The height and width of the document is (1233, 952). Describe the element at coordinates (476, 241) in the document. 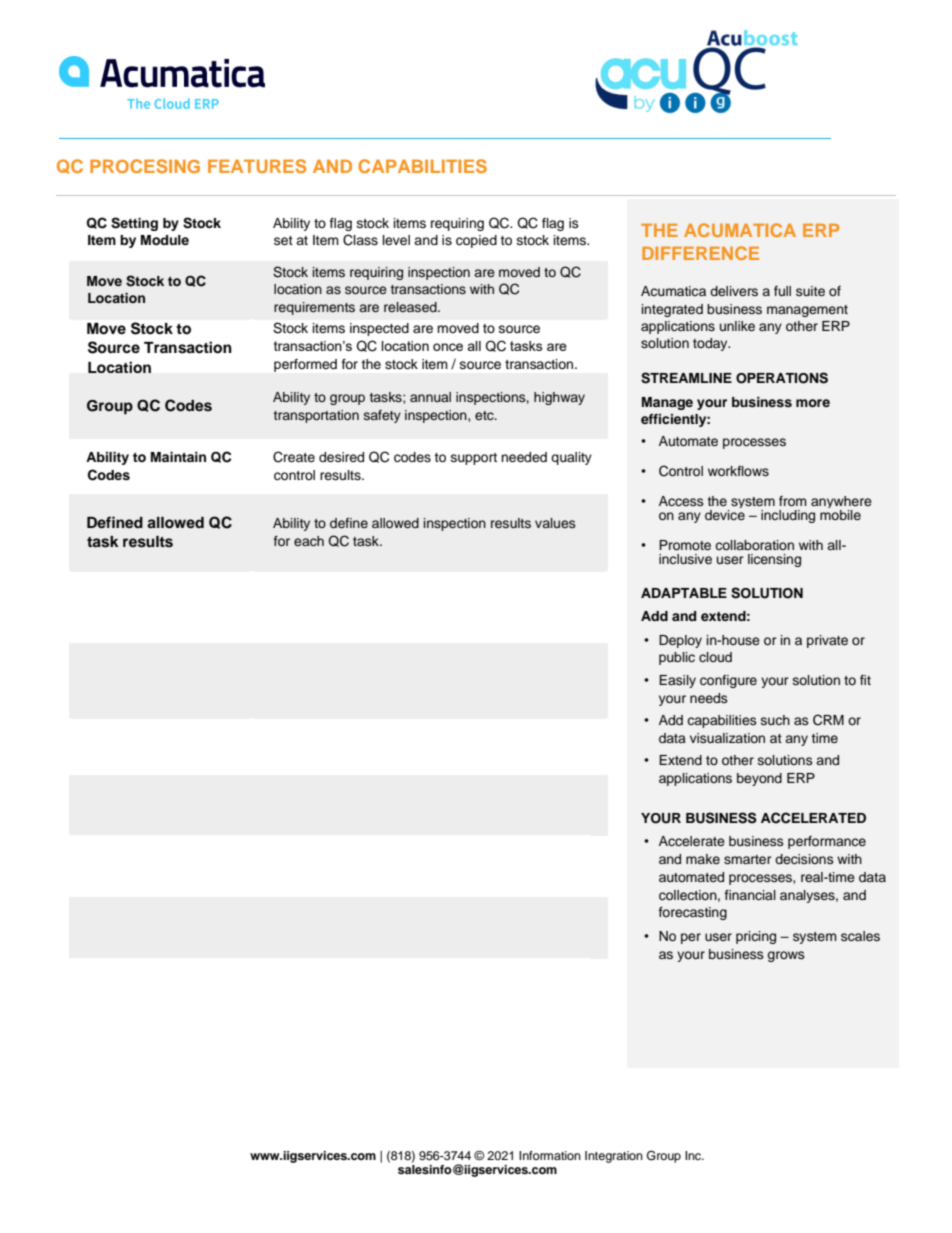

I see `copied` at that location.
